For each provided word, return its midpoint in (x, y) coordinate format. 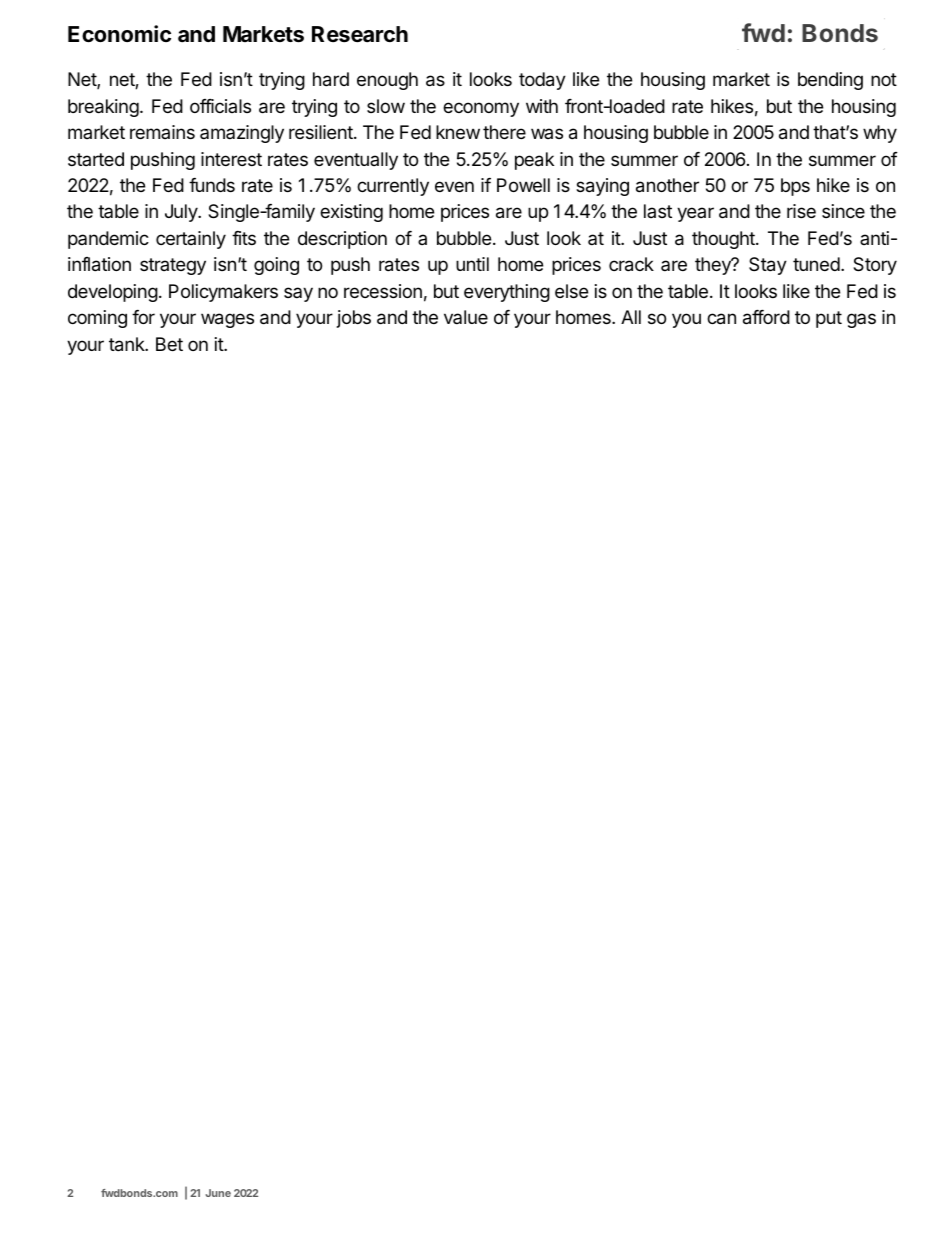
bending (830, 81)
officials (220, 106)
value (466, 317)
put (829, 319)
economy (481, 109)
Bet (169, 344)
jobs (354, 319)
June (218, 1193)
